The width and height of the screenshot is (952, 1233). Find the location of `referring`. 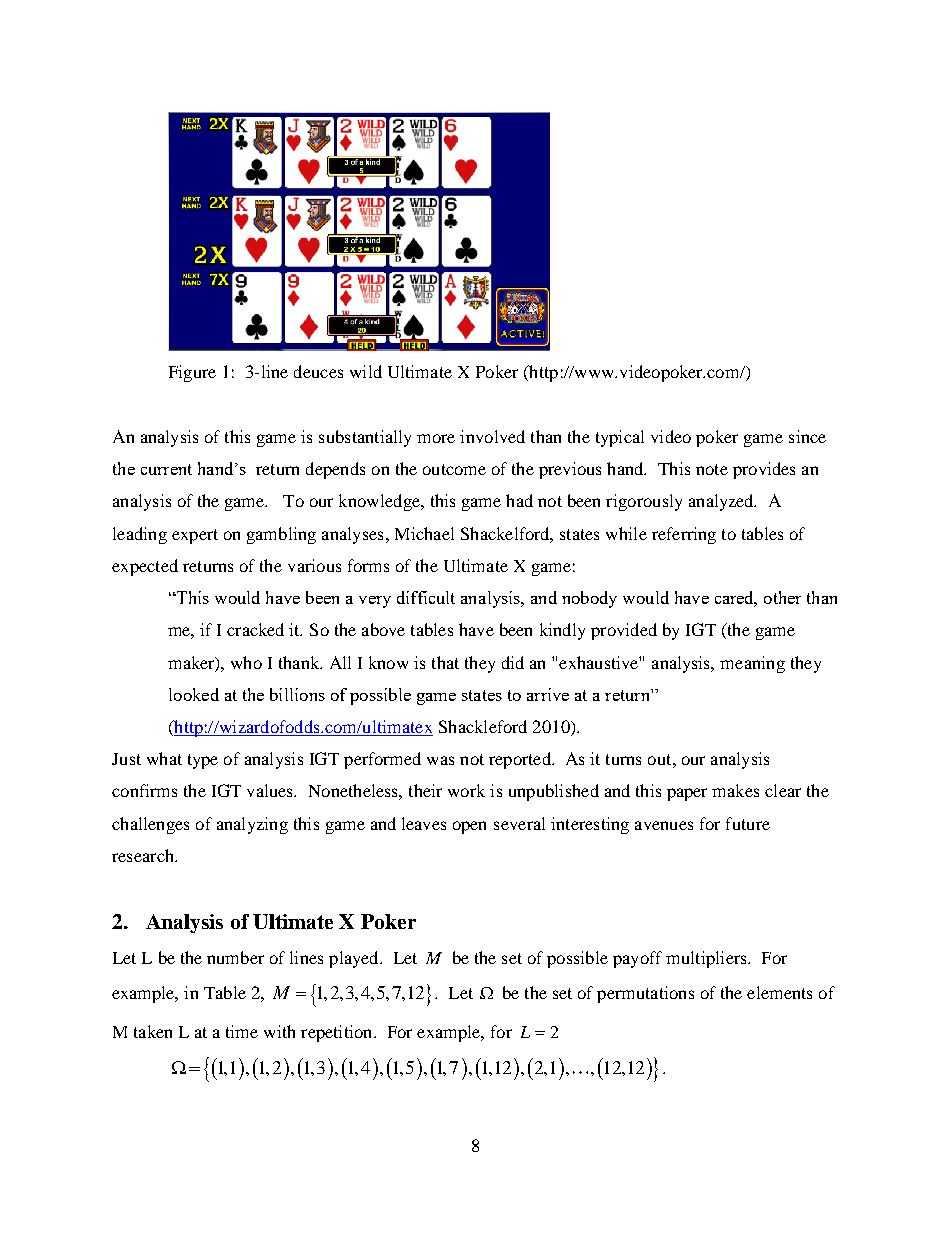

referring is located at coordinates (684, 535).
